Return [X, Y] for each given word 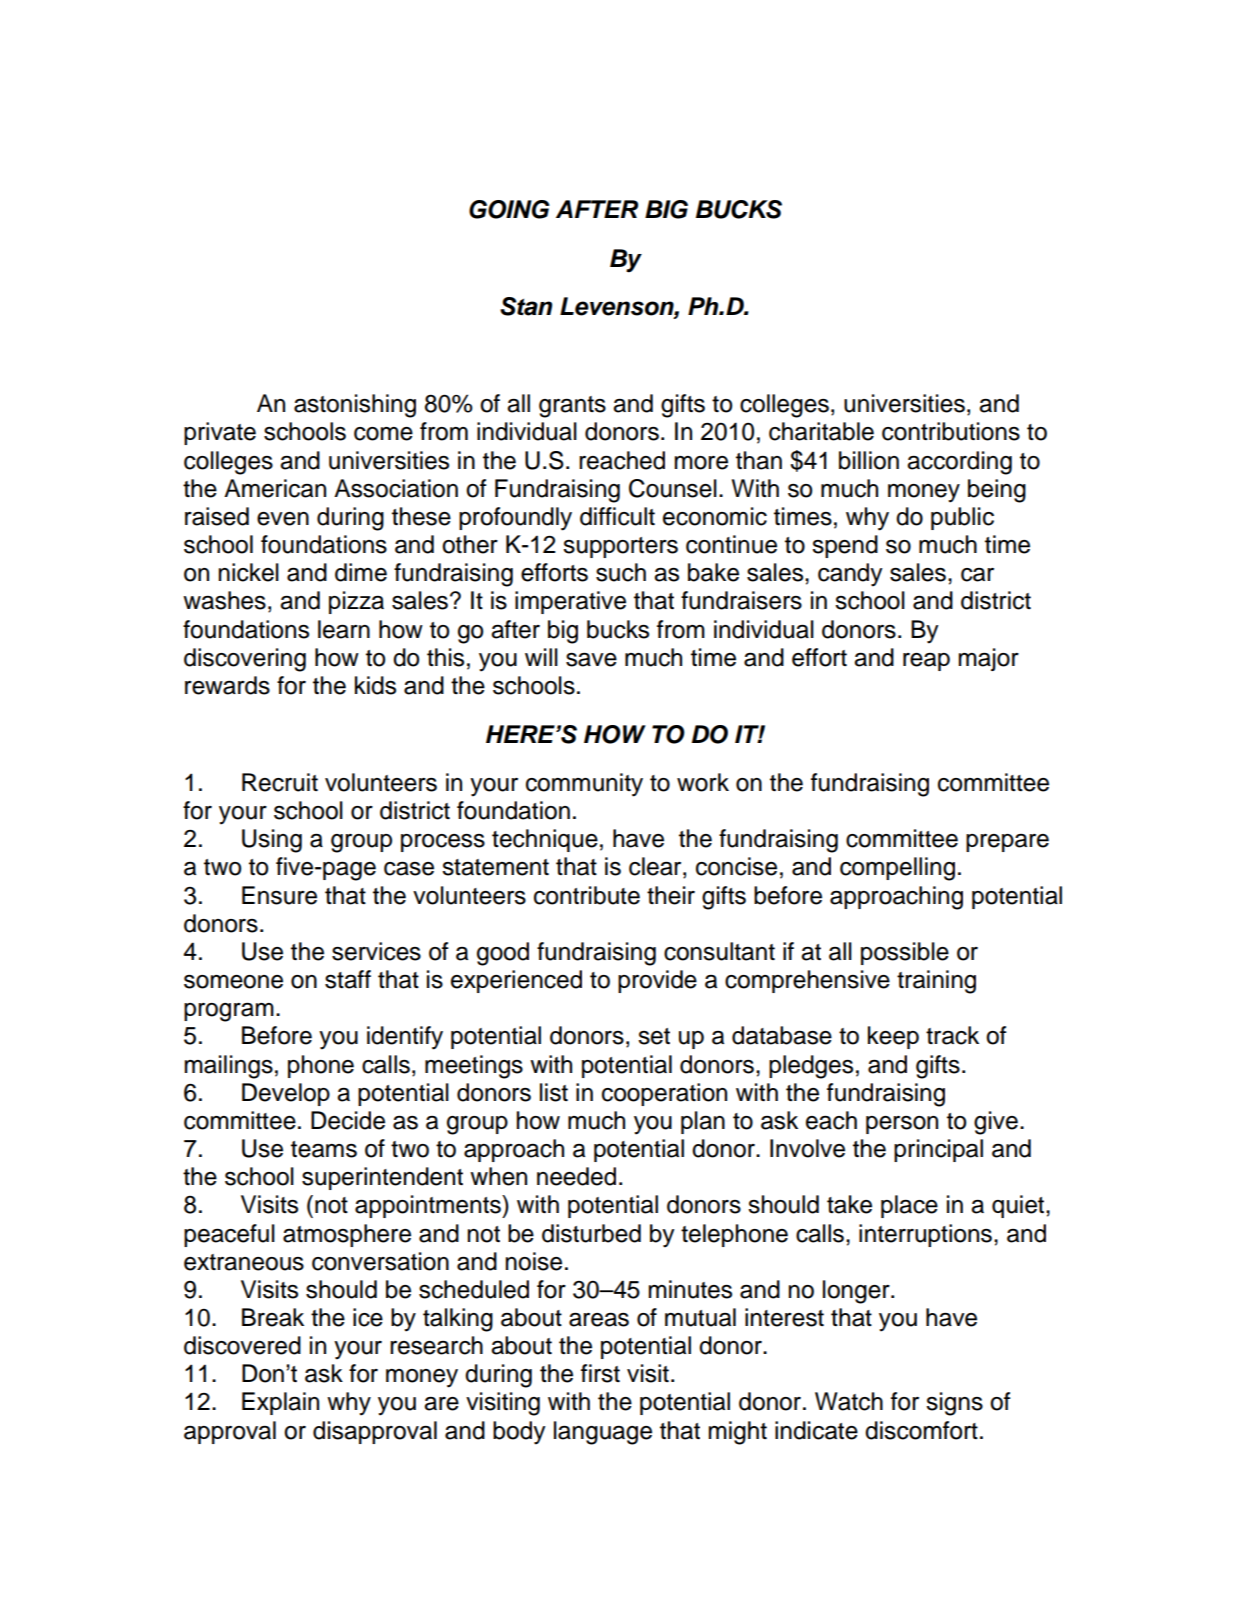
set [654, 1036]
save [591, 660]
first [600, 1373]
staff [348, 979]
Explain [280, 1403]
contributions [951, 431]
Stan [526, 306]
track [952, 1035]
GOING [509, 209]
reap [926, 662]
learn [344, 629]
